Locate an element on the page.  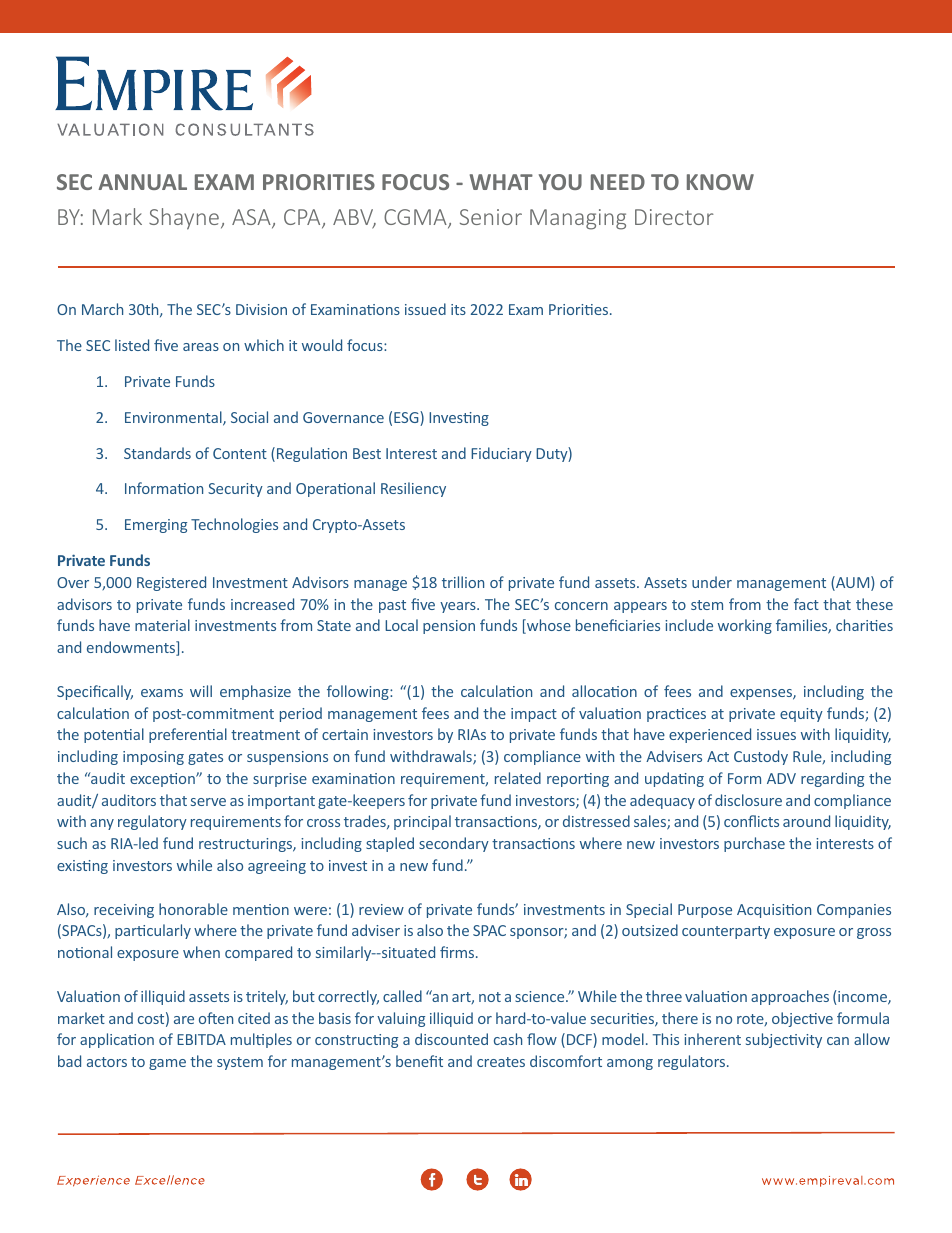
Shayne is located at coordinates (184, 219).
